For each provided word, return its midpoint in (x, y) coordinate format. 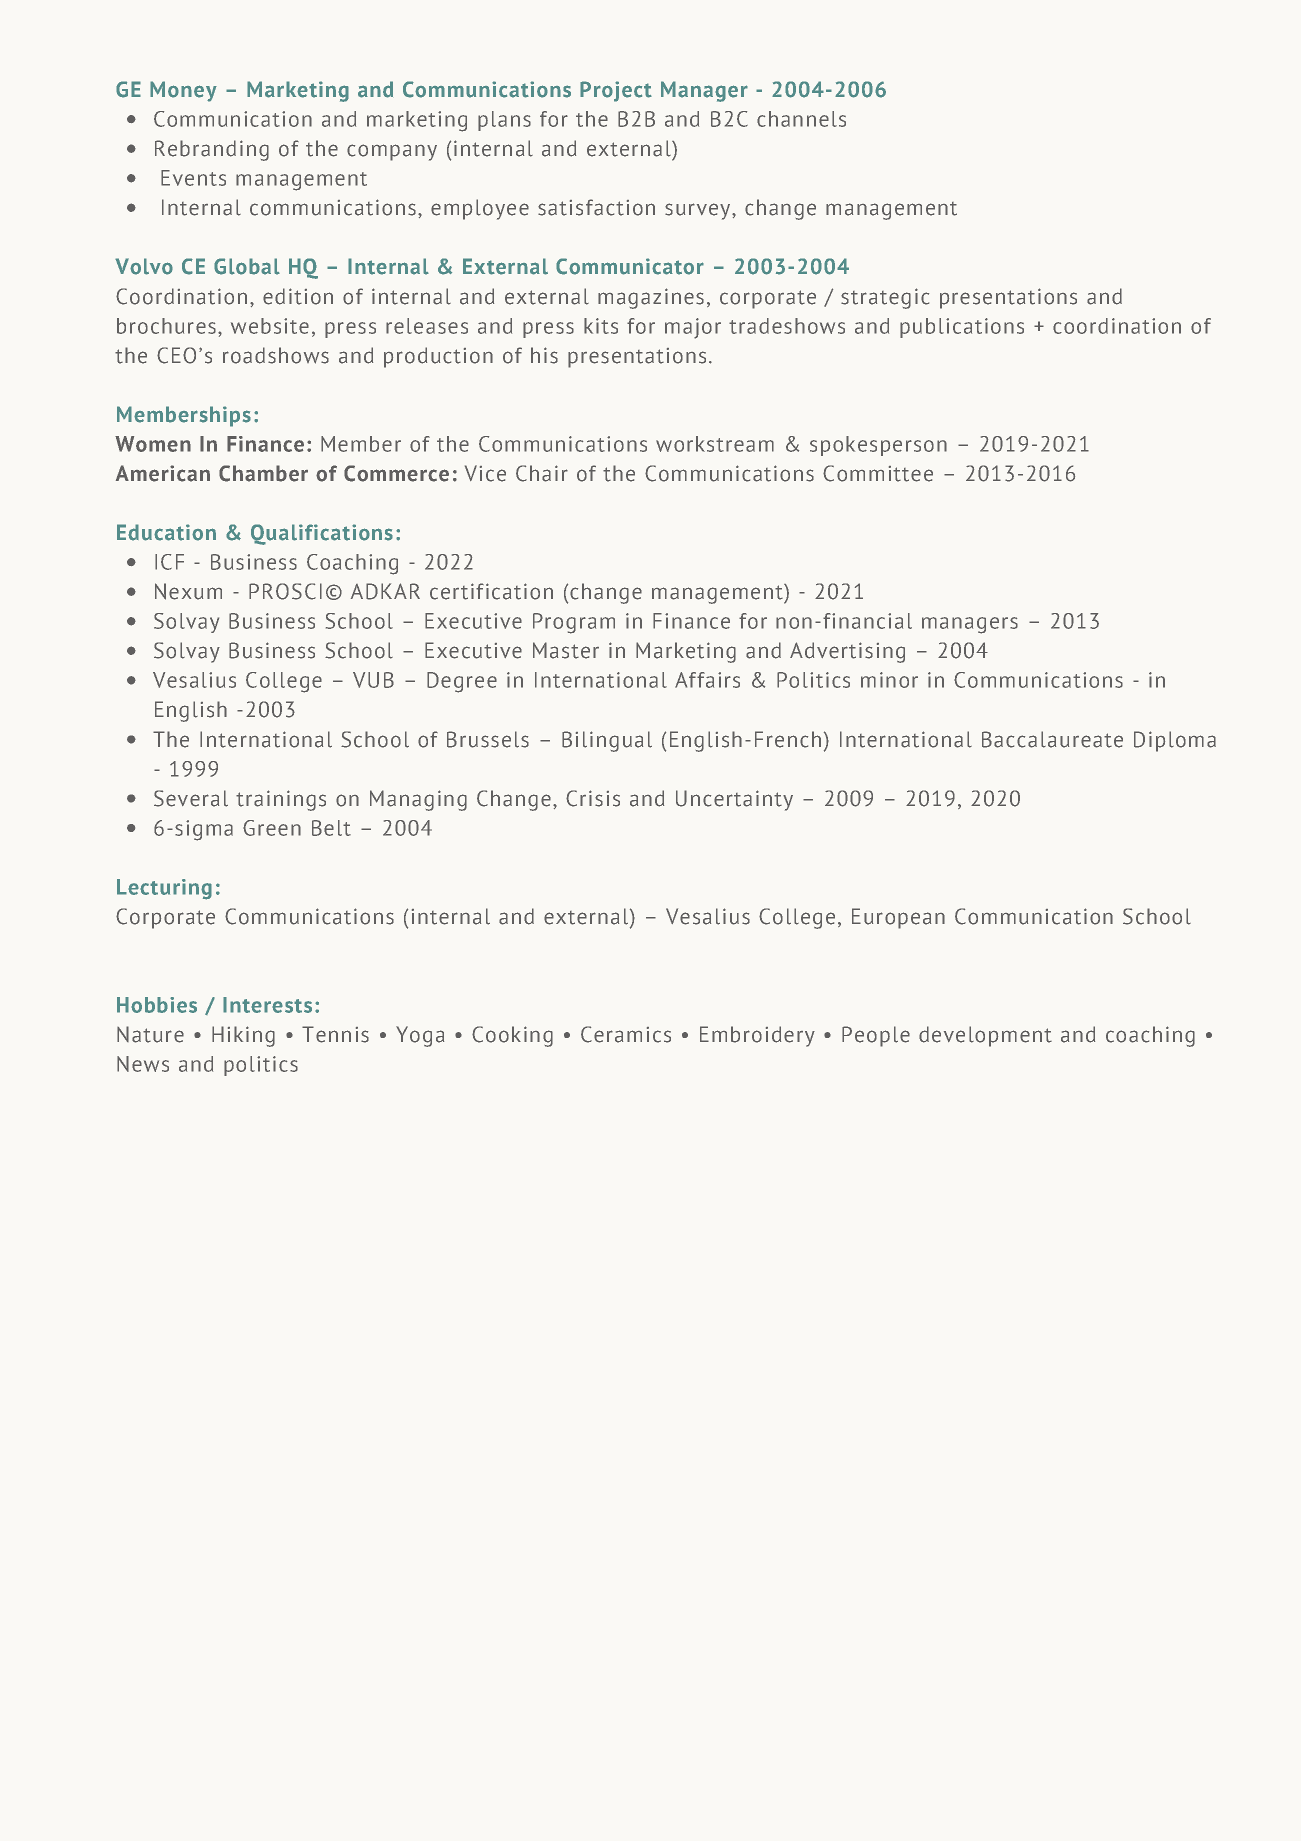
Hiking (243, 1036)
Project (616, 91)
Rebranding (212, 150)
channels (801, 119)
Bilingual (607, 741)
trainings (281, 800)
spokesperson (878, 446)
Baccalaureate (1052, 739)
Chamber (263, 473)
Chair (542, 473)
